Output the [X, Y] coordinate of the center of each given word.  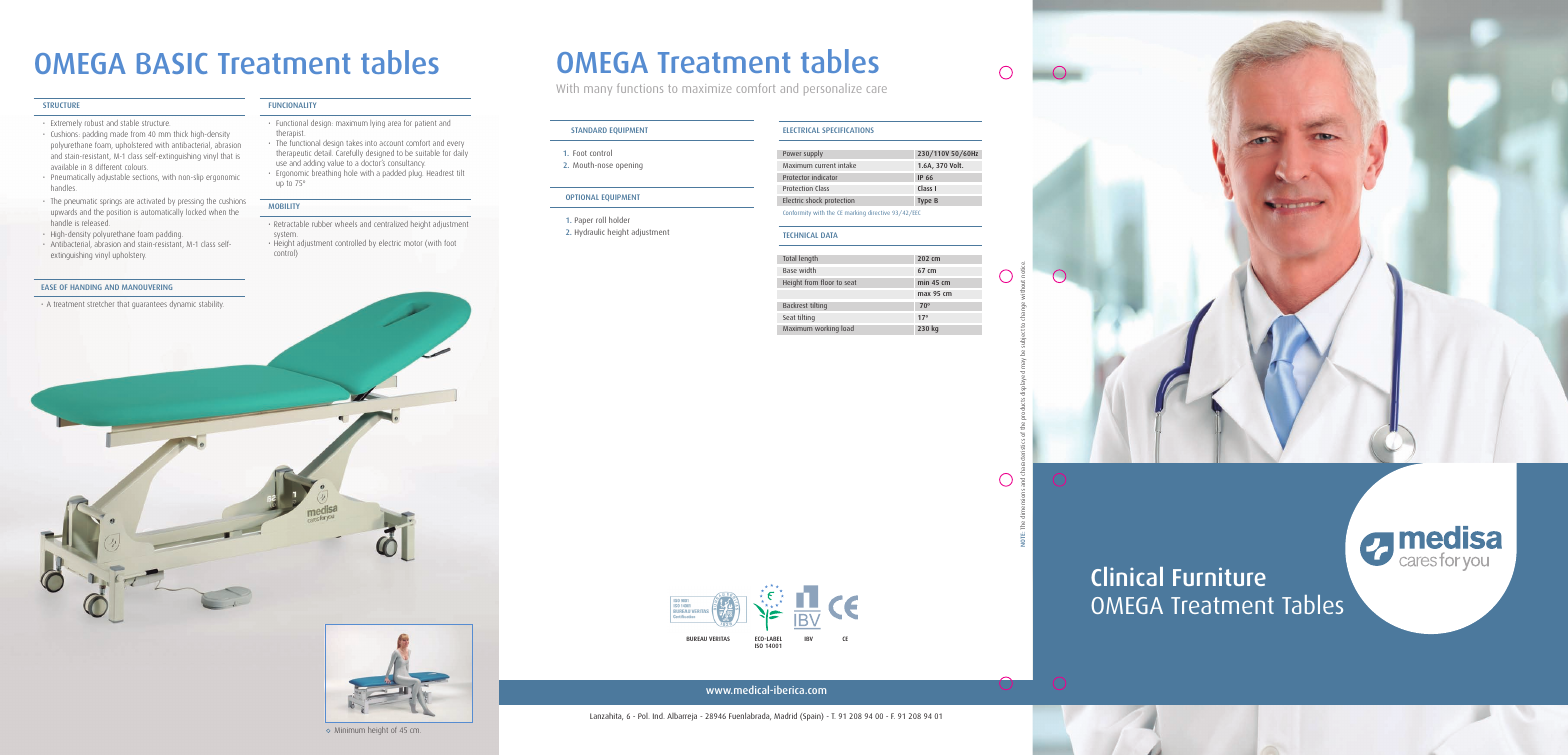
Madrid [785, 715]
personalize [833, 89]
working [827, 329]
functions [640, 88]
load [847, 328]
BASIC [172, 63]
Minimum [350, 730]
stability [211, 305]
